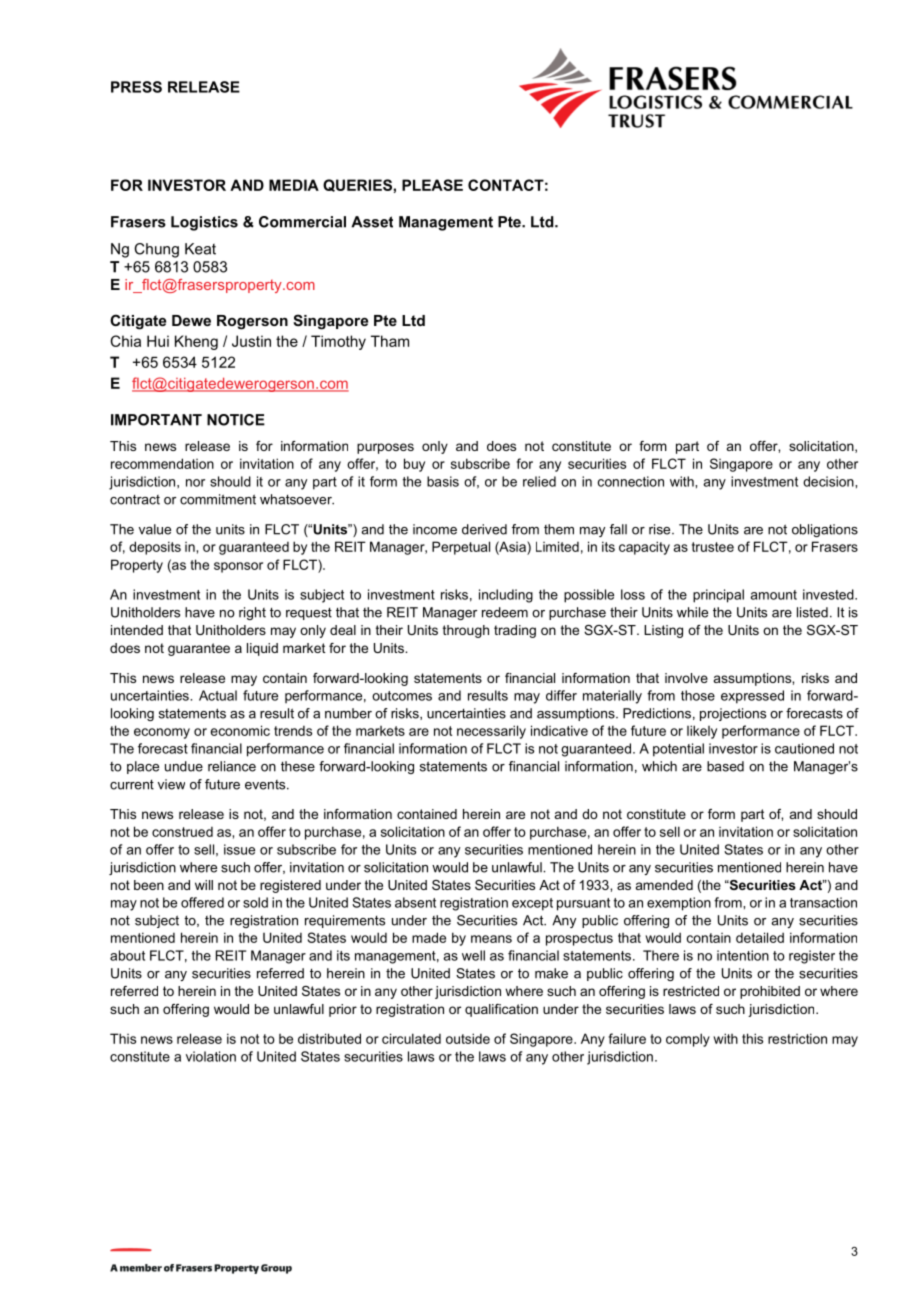  What do you see at coordinates (718, 596) in the page?
I see `principal` at bounding box center [718, 596].
